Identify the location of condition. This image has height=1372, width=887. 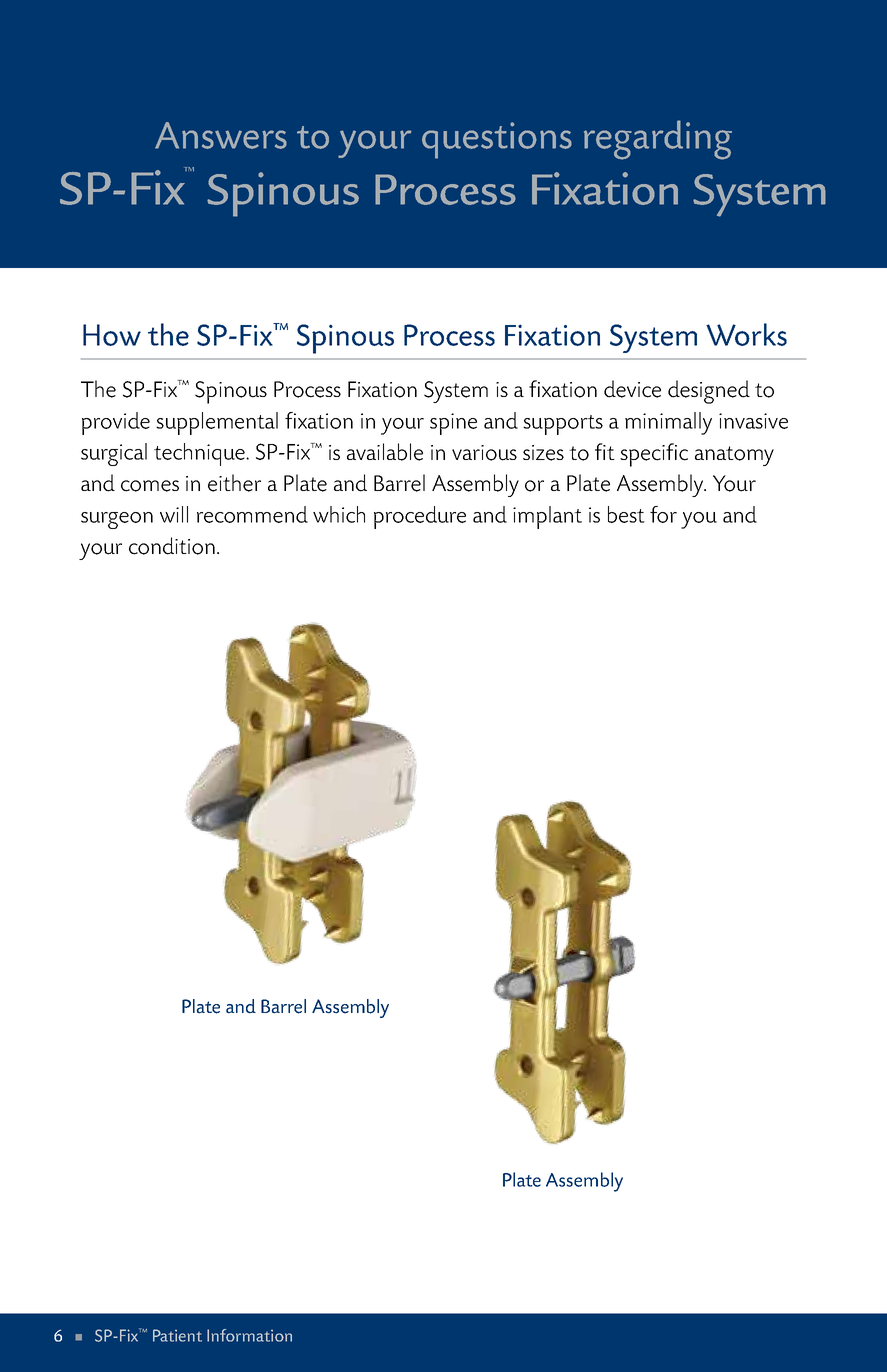
(172, 546).
